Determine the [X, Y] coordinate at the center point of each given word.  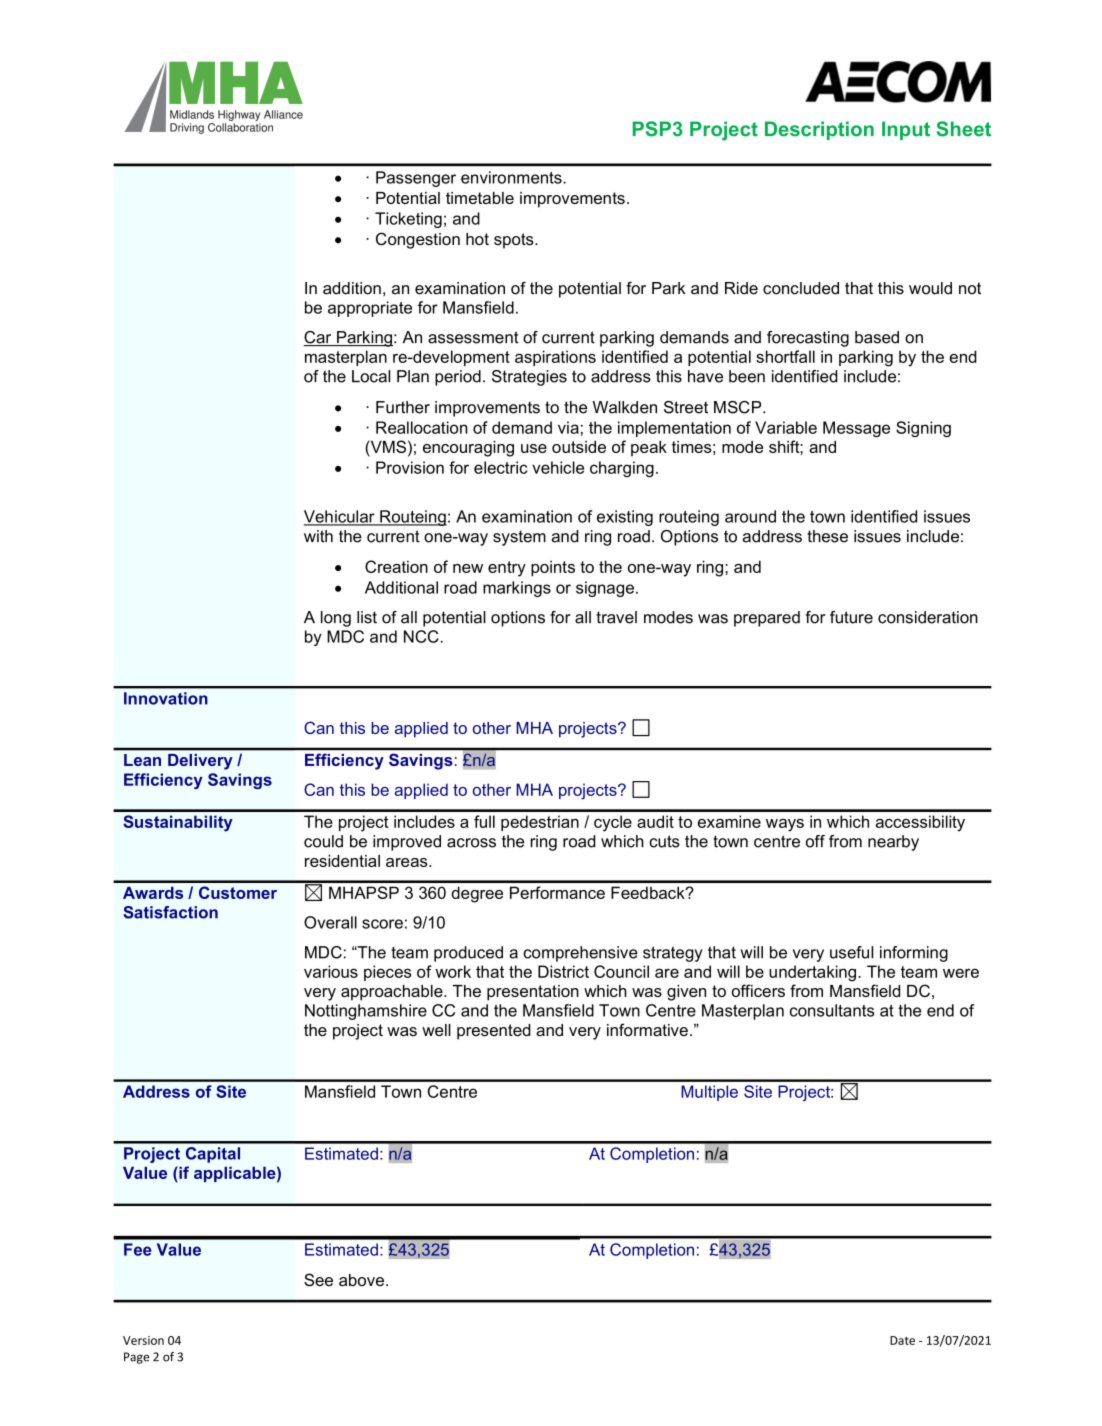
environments [512, 177]
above [361, 1280]
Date [902, 1340]
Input [906, 130]
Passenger [416, 179]
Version [143, 1340]
